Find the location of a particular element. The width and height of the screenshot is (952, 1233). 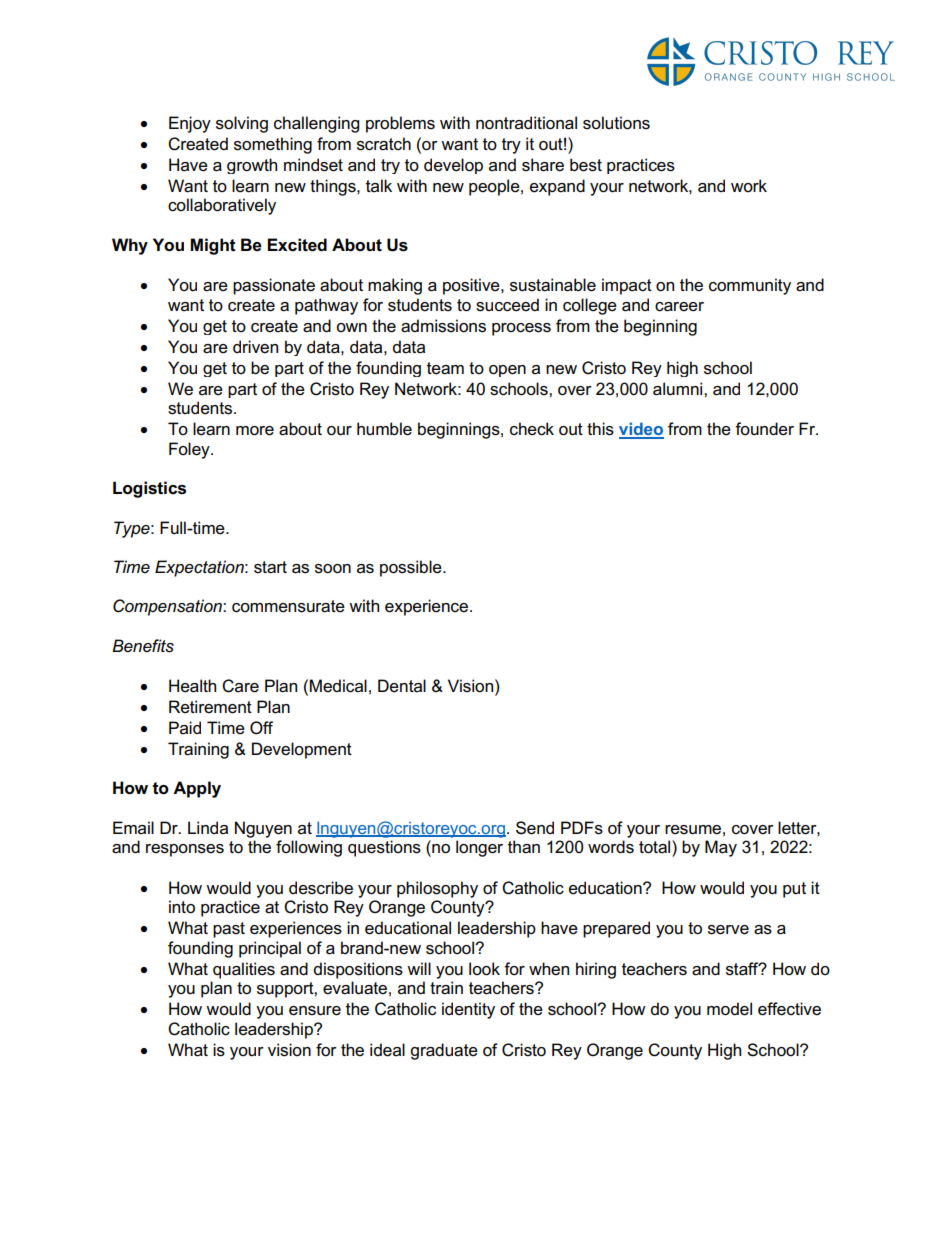

Enjoy is located at coordinates (190, 124).
